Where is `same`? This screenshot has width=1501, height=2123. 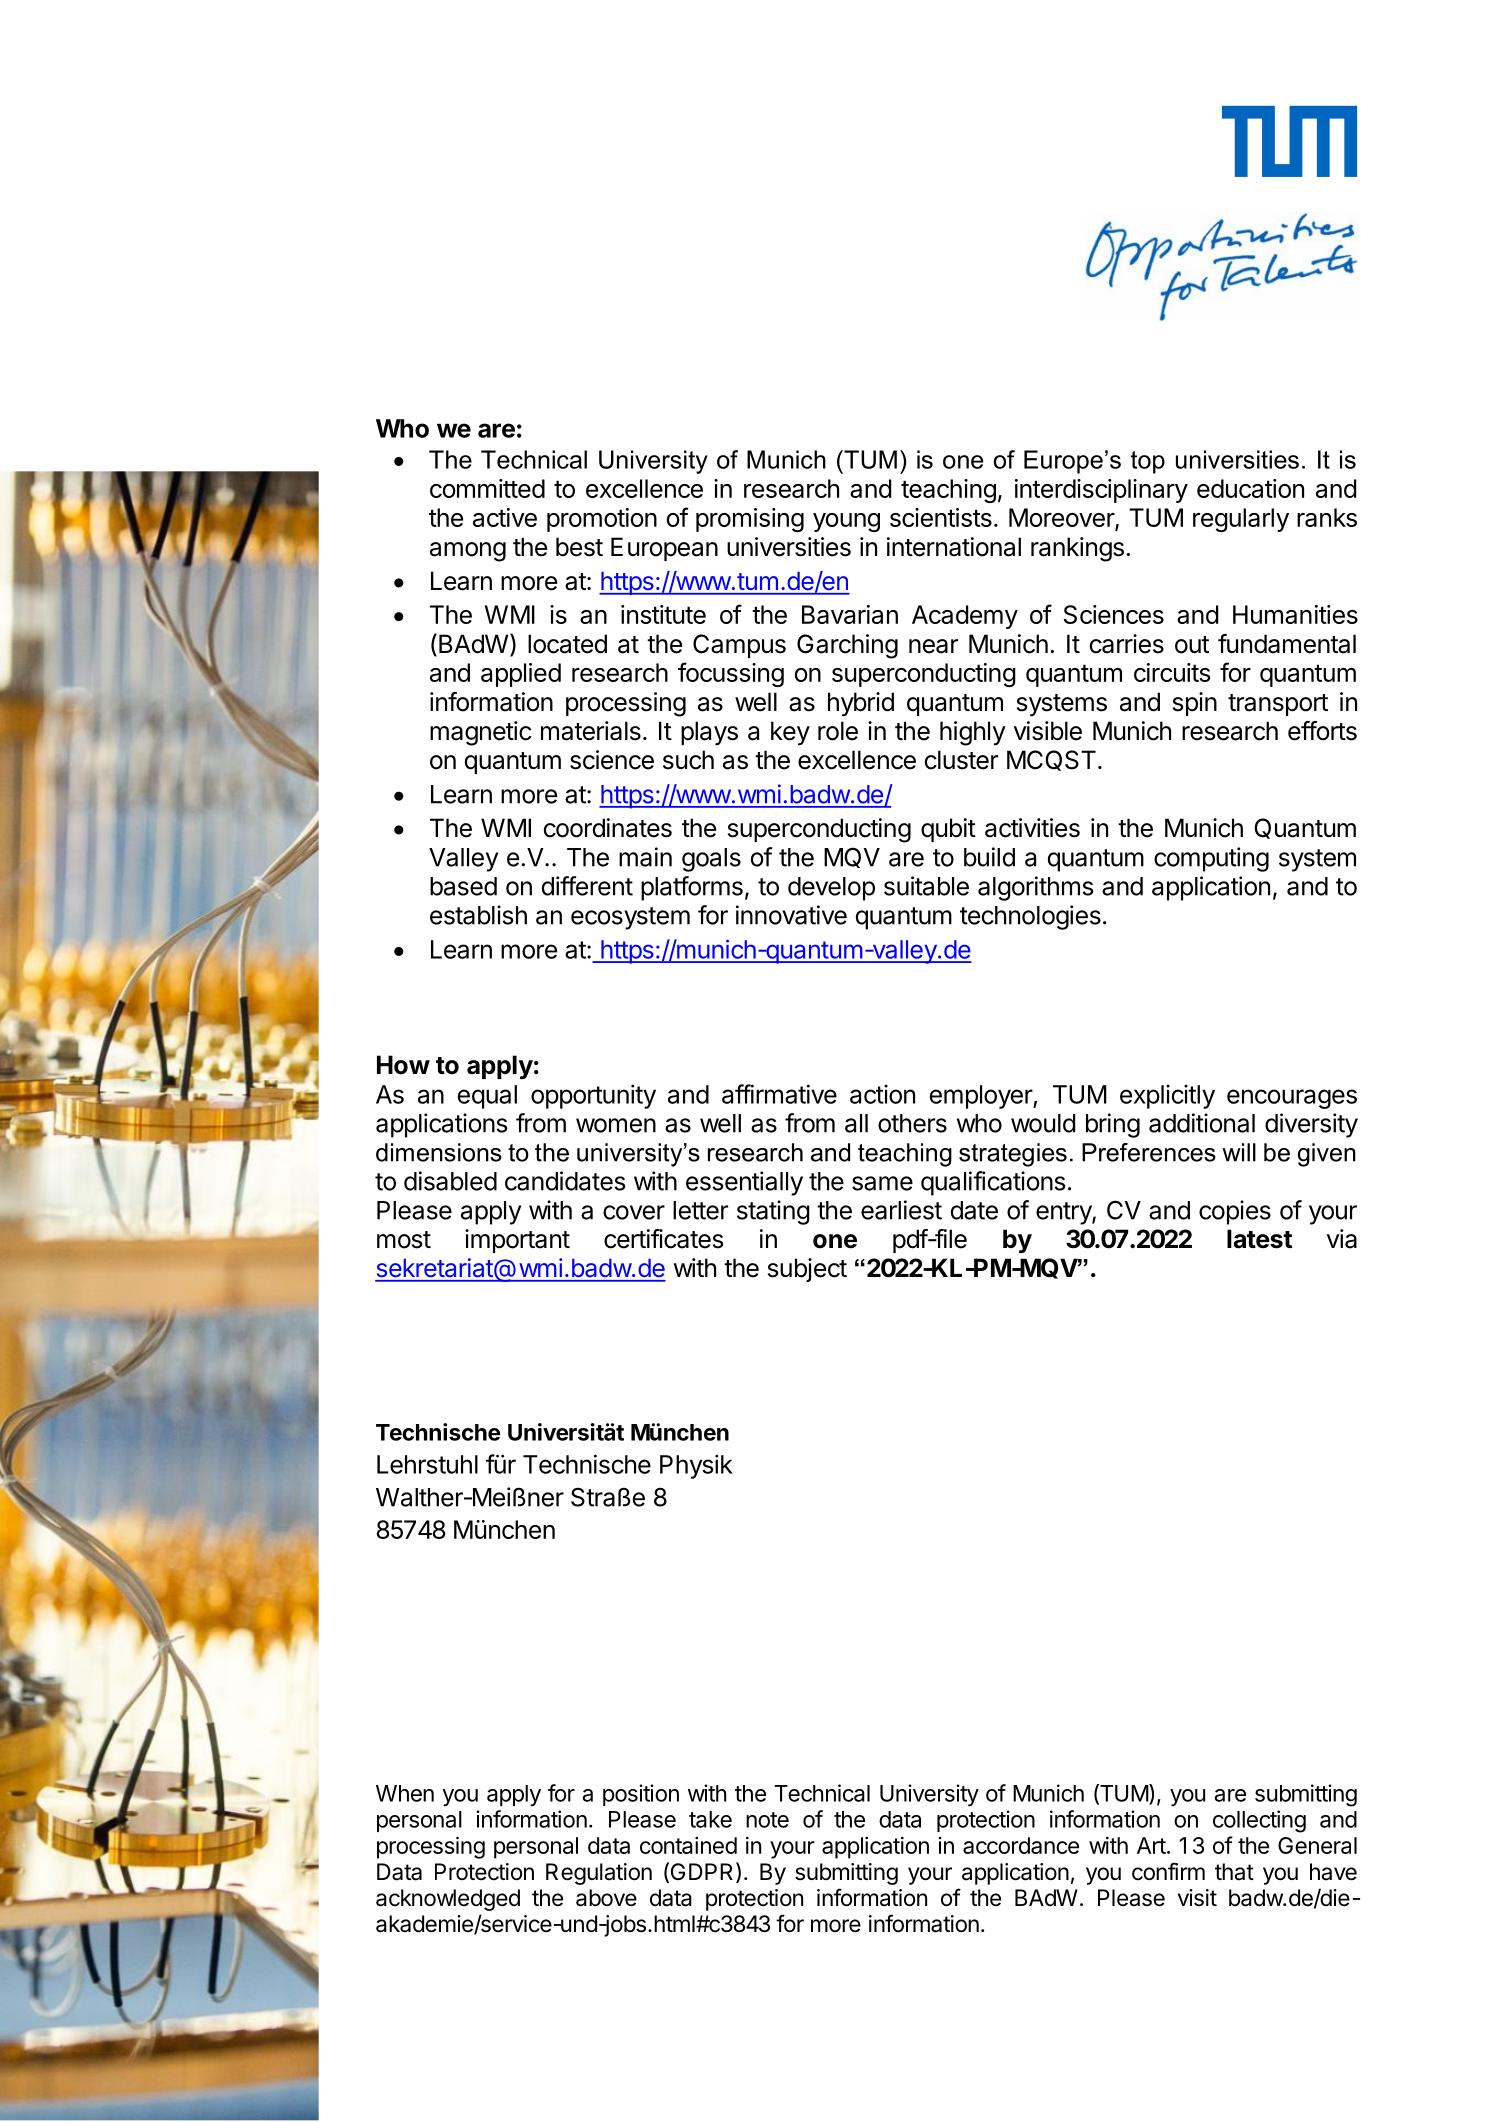 same is located at coordinates (882, 1183).
